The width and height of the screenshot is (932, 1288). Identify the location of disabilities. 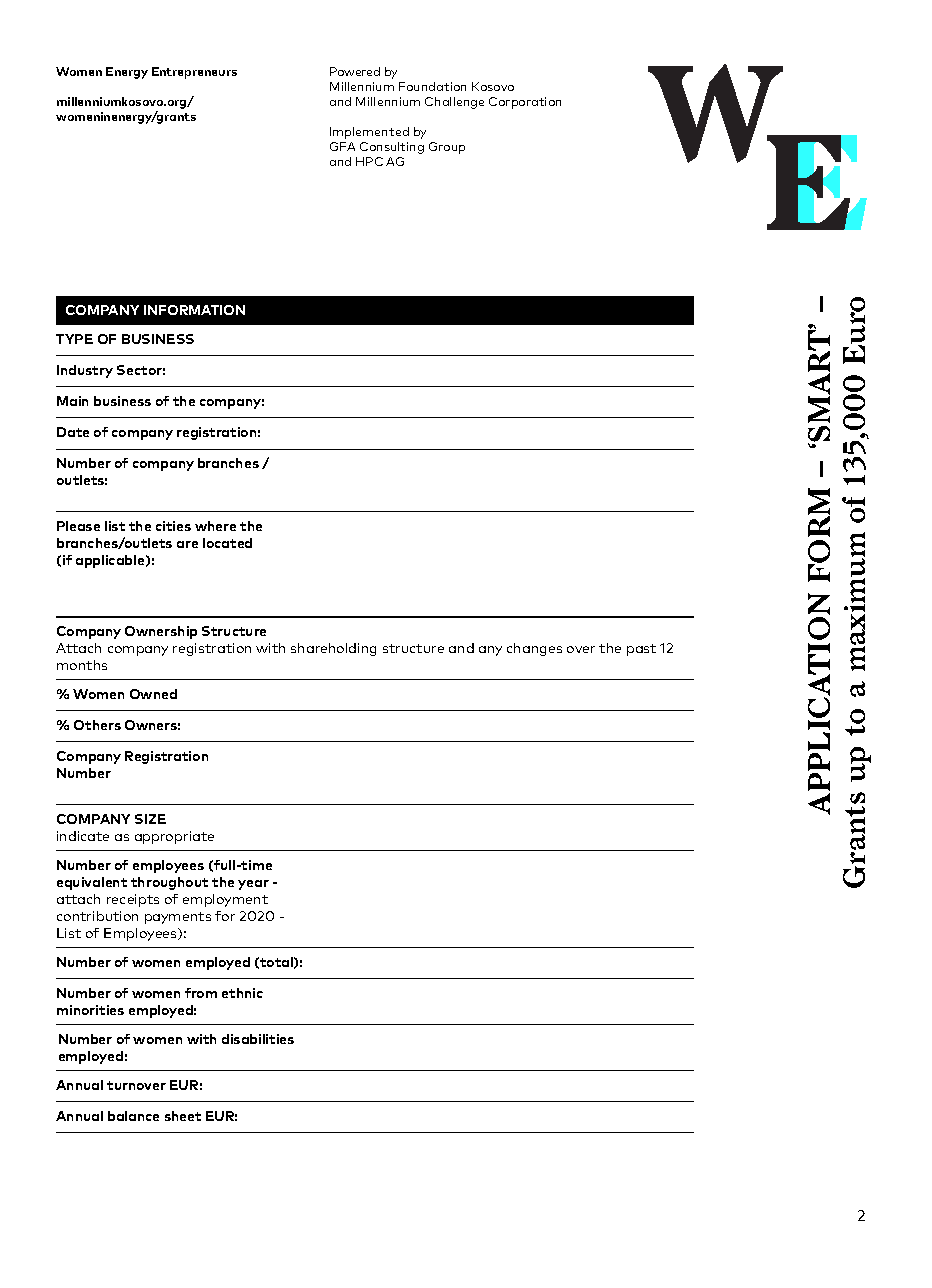
(258, 1039).
